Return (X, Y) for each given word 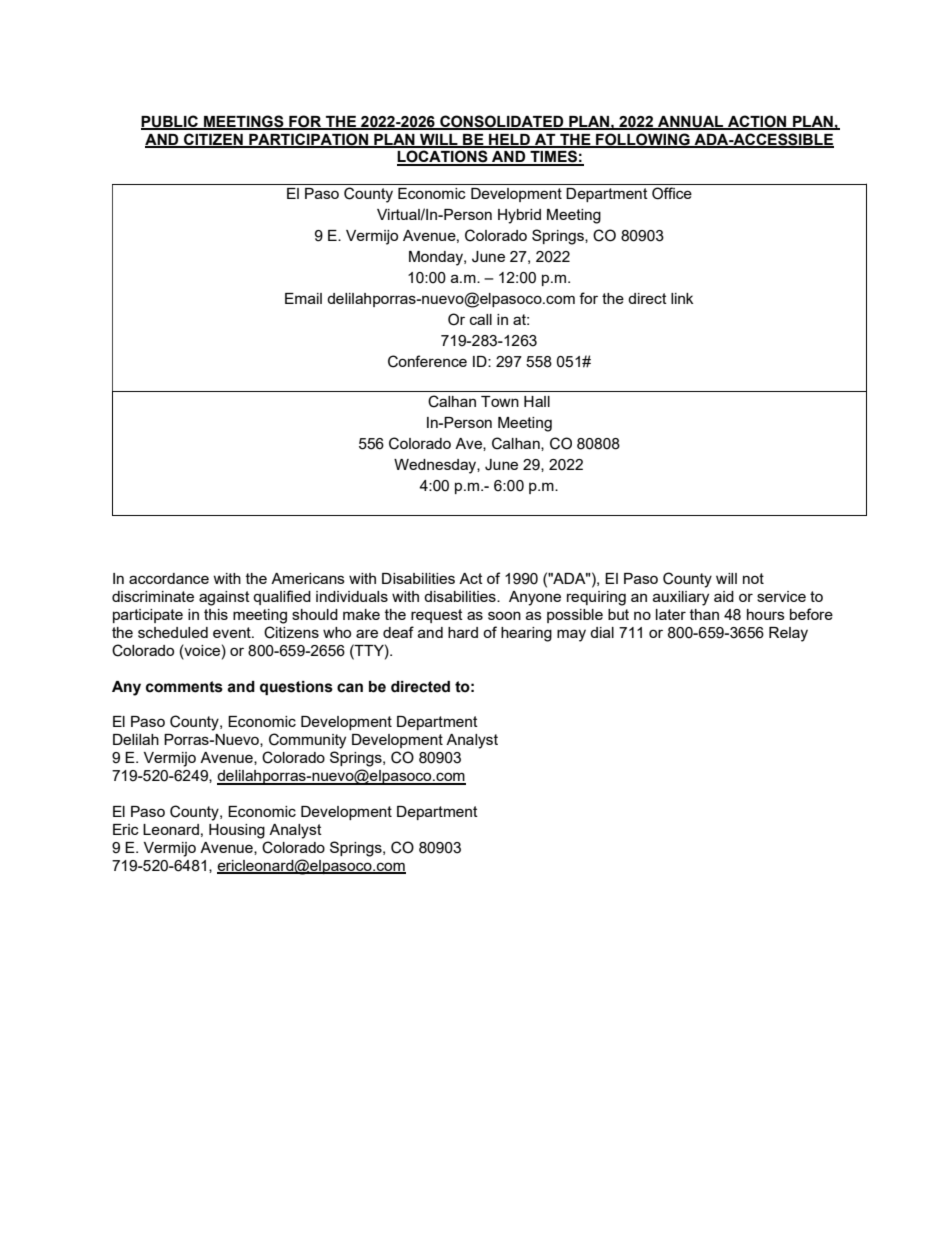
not (753, 578)
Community (307, 741)
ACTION (757, 122)
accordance (169, 578)
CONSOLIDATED (502, 122)
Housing (237, 831)
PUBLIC (170, 122)
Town (500, 401)
